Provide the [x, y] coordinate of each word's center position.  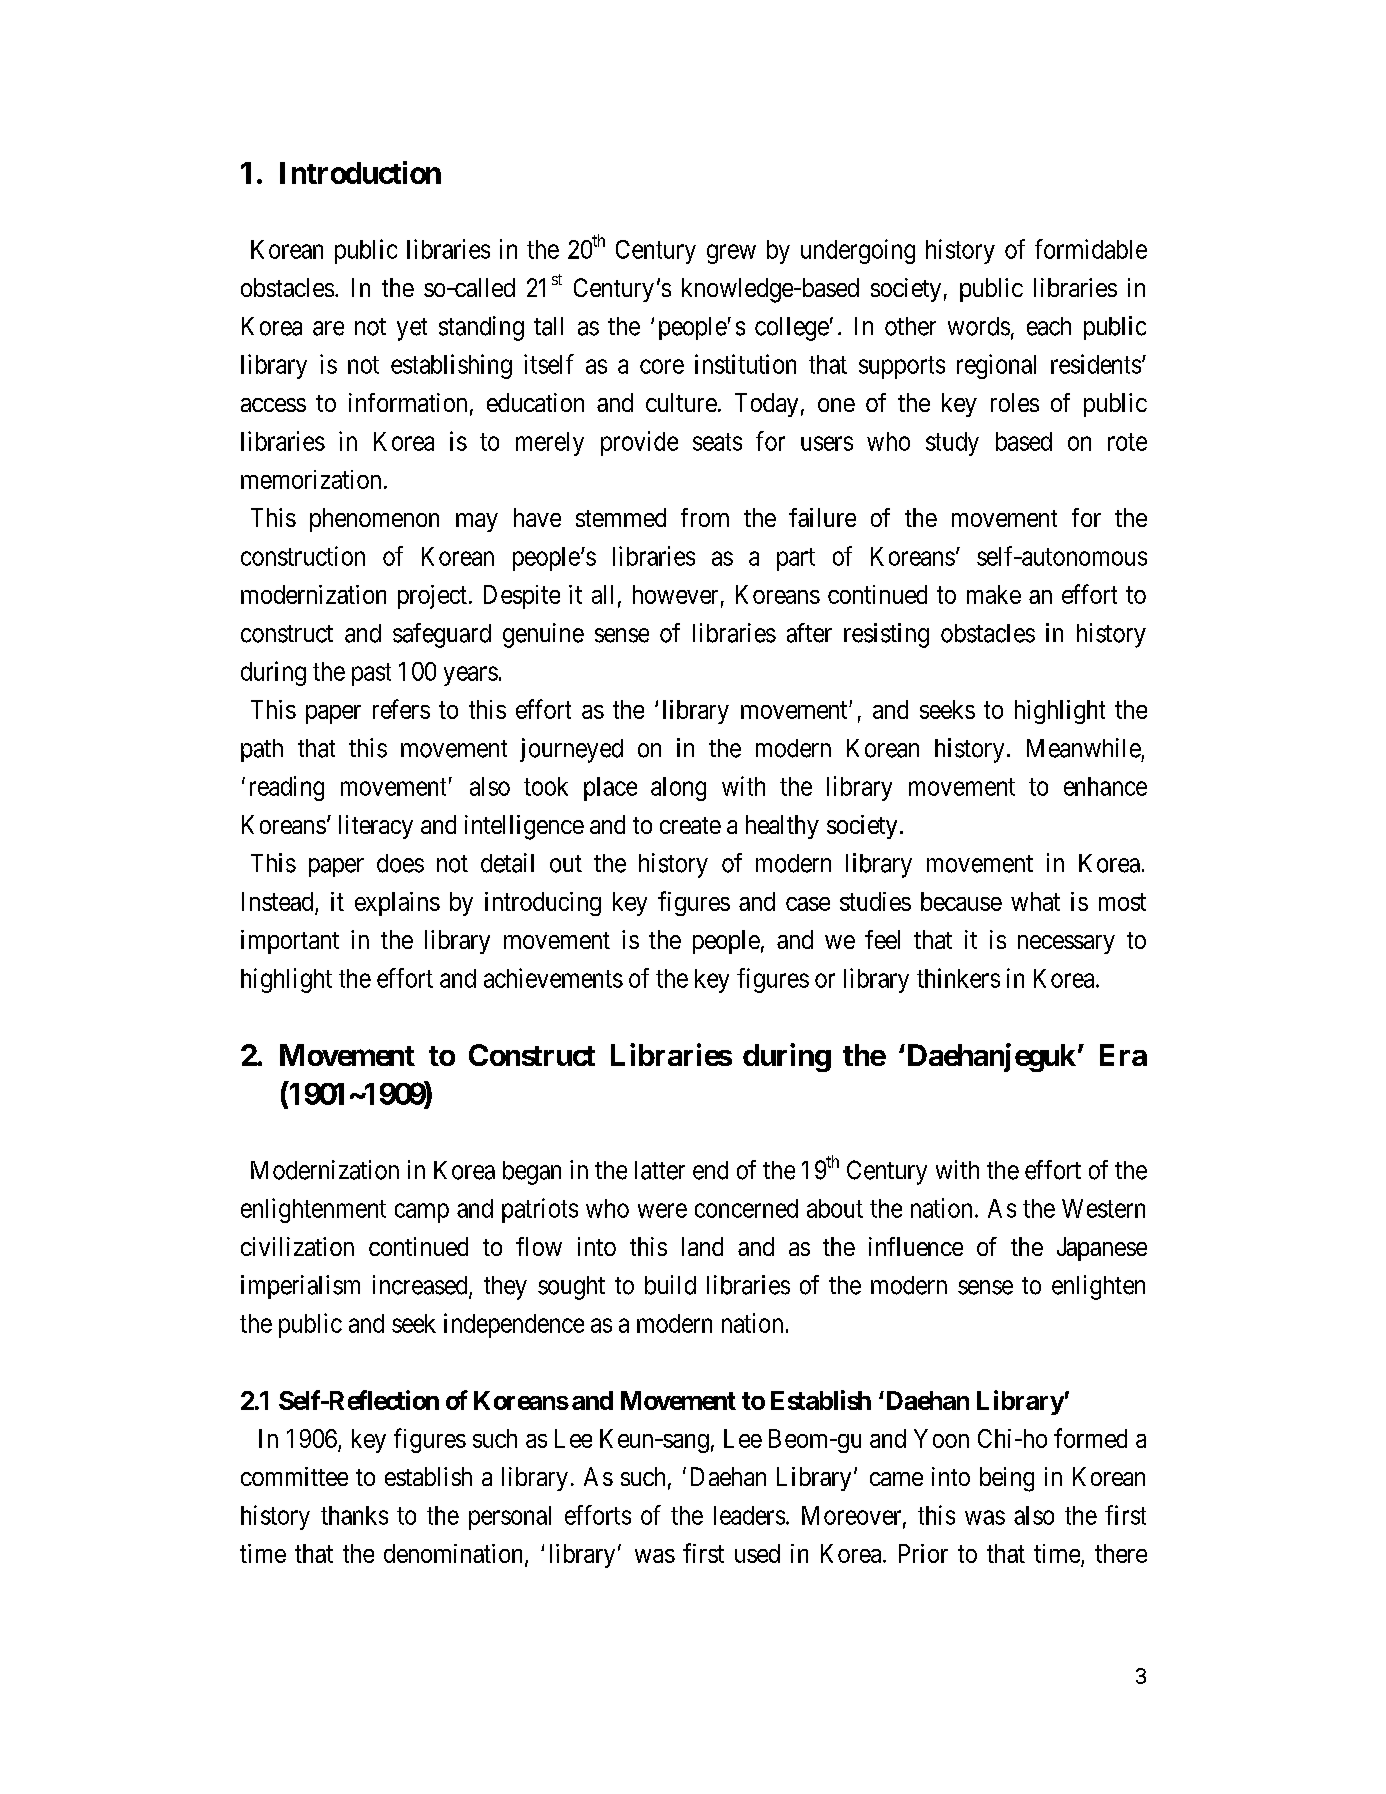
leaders [749, 1515]
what [1035, 901]
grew [731, 254]
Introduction [360, 172]
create [690, 825]
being [1007, 1479]
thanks [354, 1515]
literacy [376, 827]
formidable [1091, 249]
